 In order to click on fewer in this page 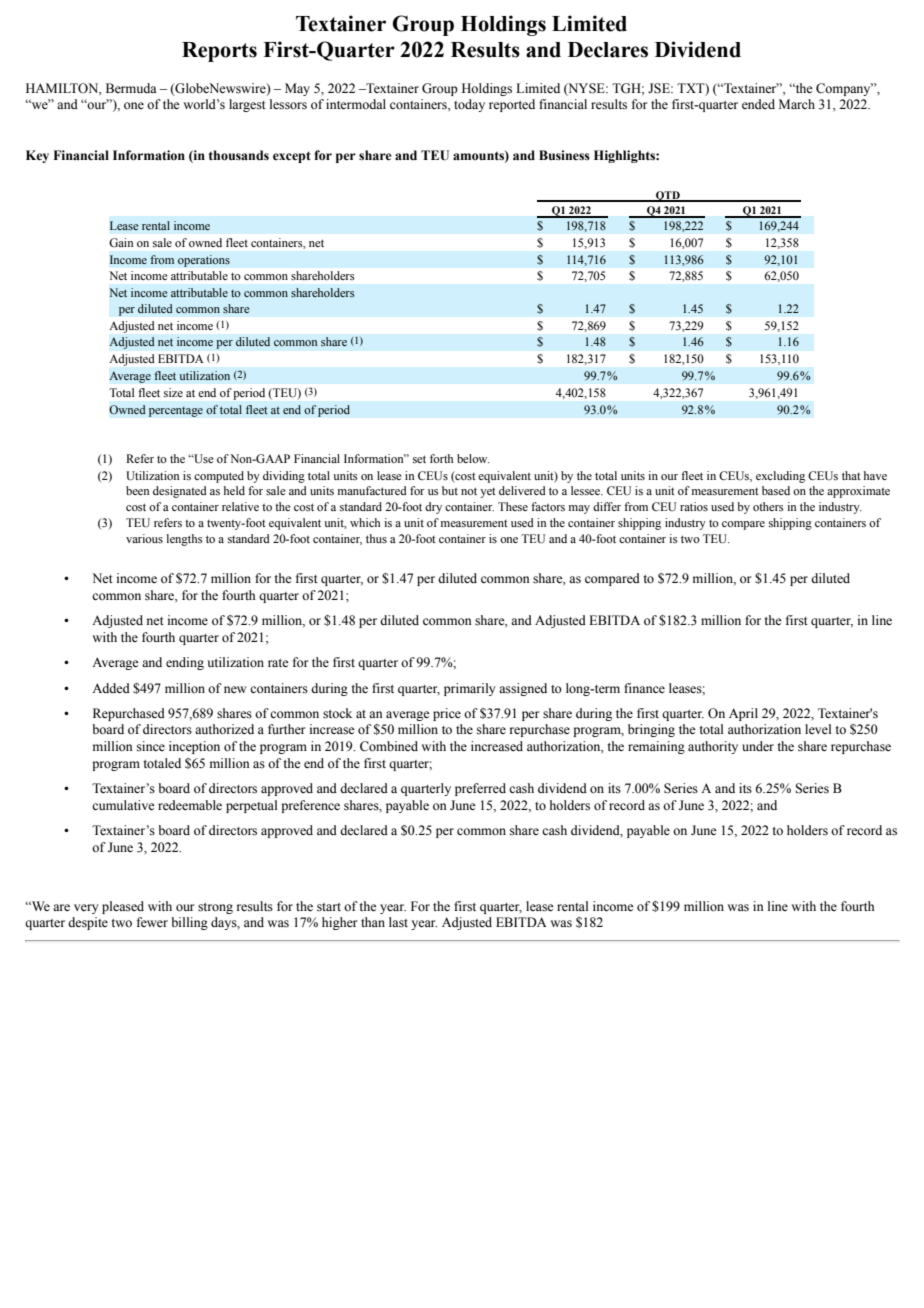, I will do `click(152, 922)`.
